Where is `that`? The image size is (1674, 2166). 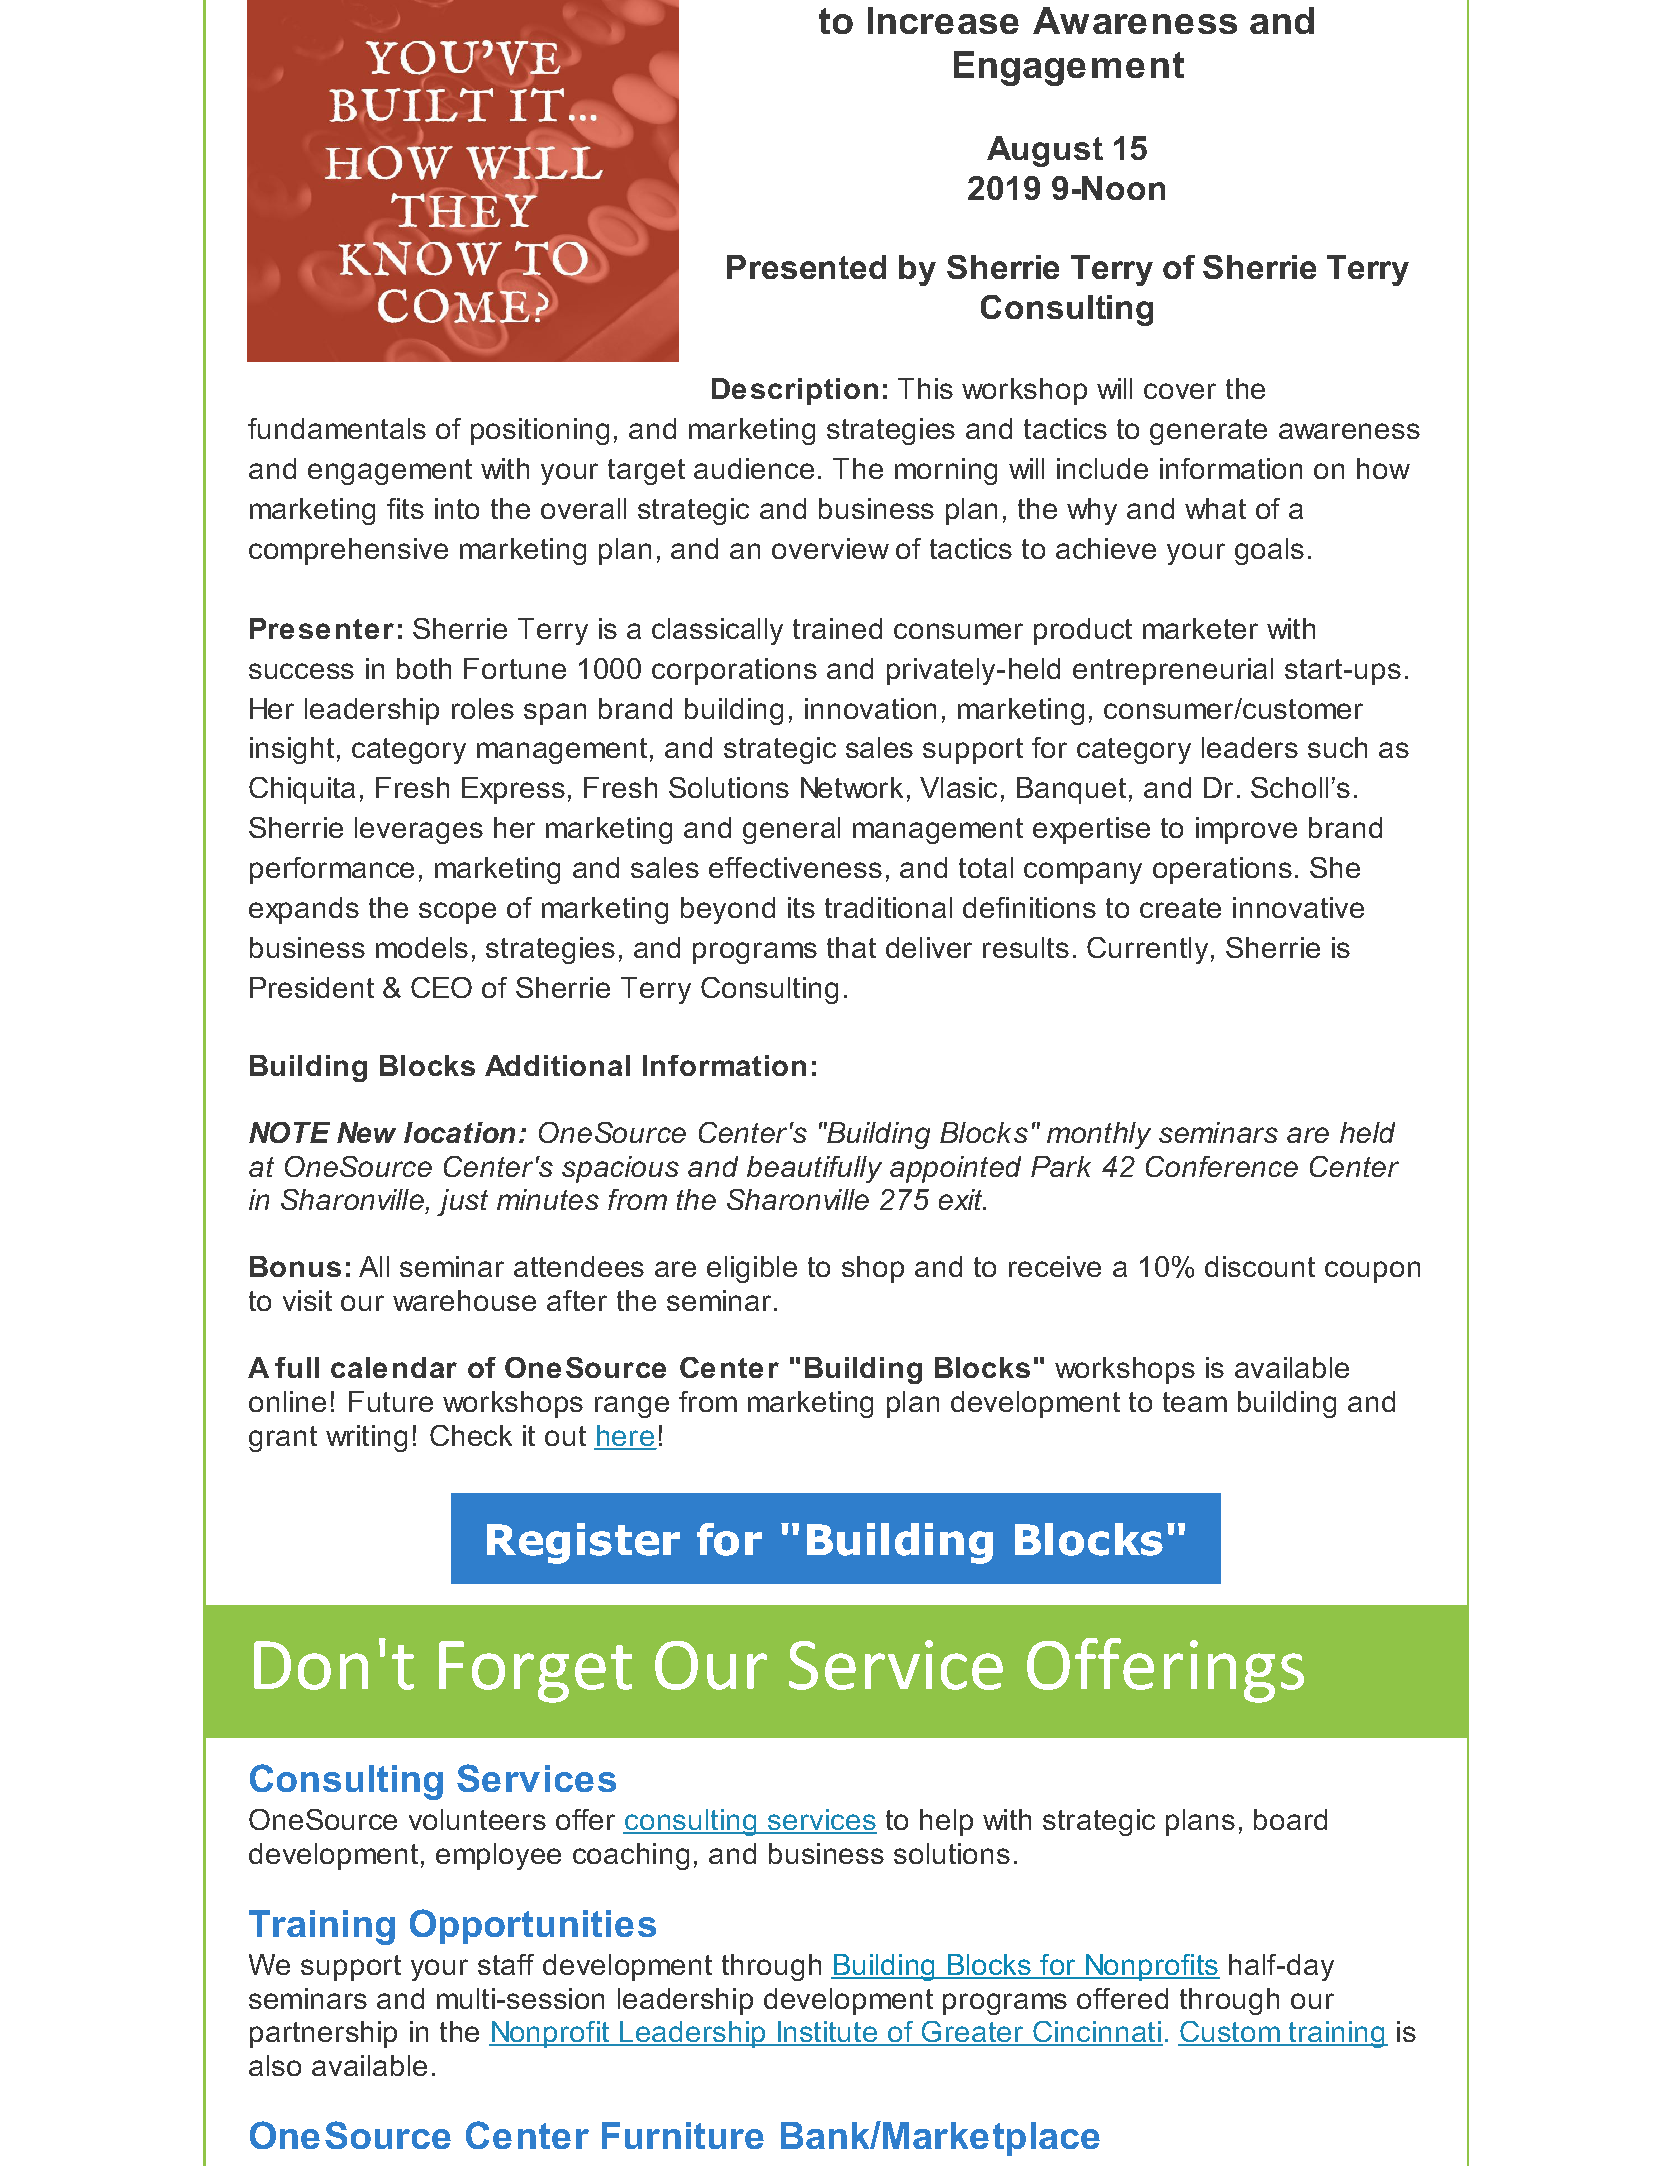 that is located at coordinates (851, 947).
